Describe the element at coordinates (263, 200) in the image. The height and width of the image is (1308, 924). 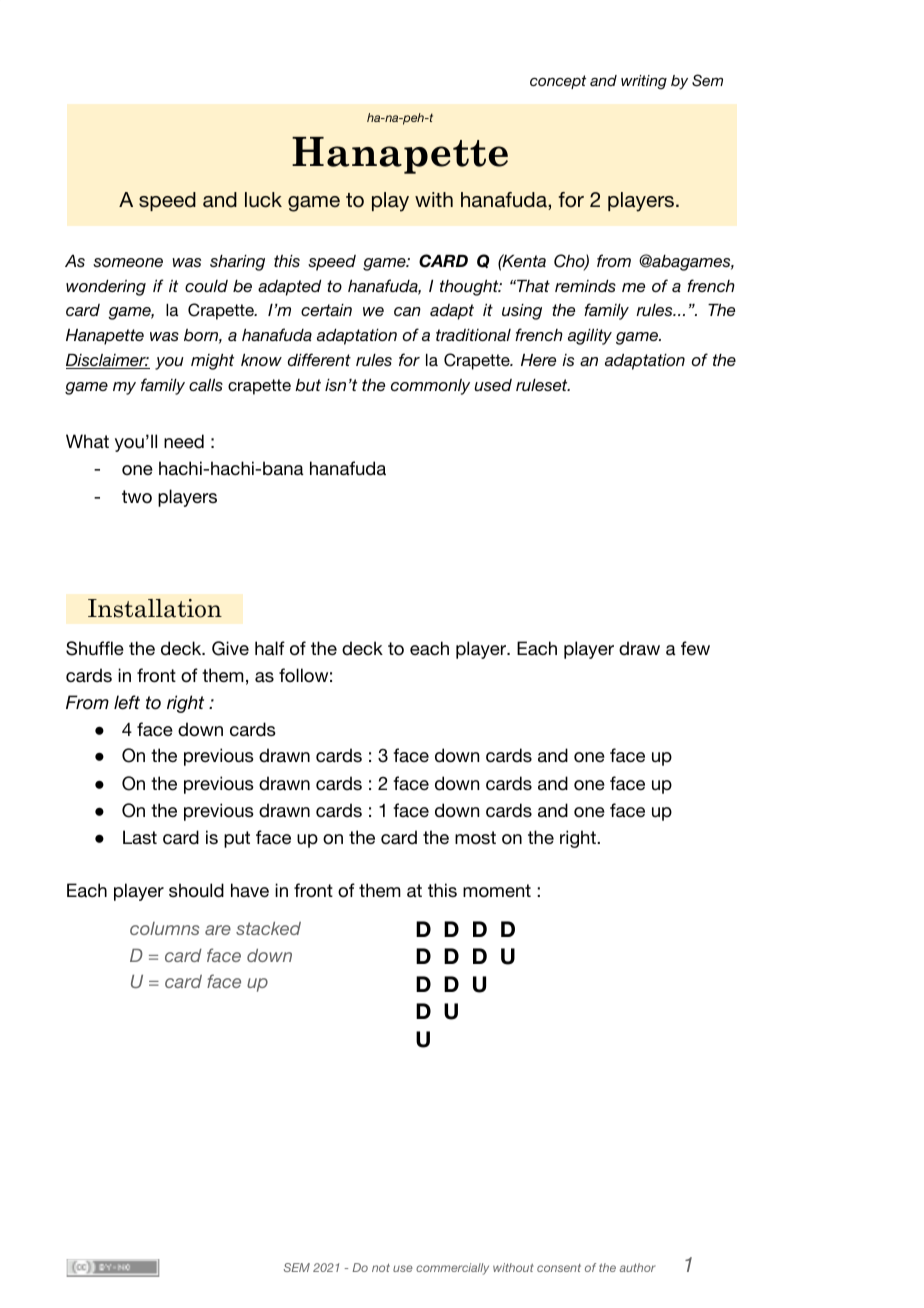
I see `luck` at that location.
